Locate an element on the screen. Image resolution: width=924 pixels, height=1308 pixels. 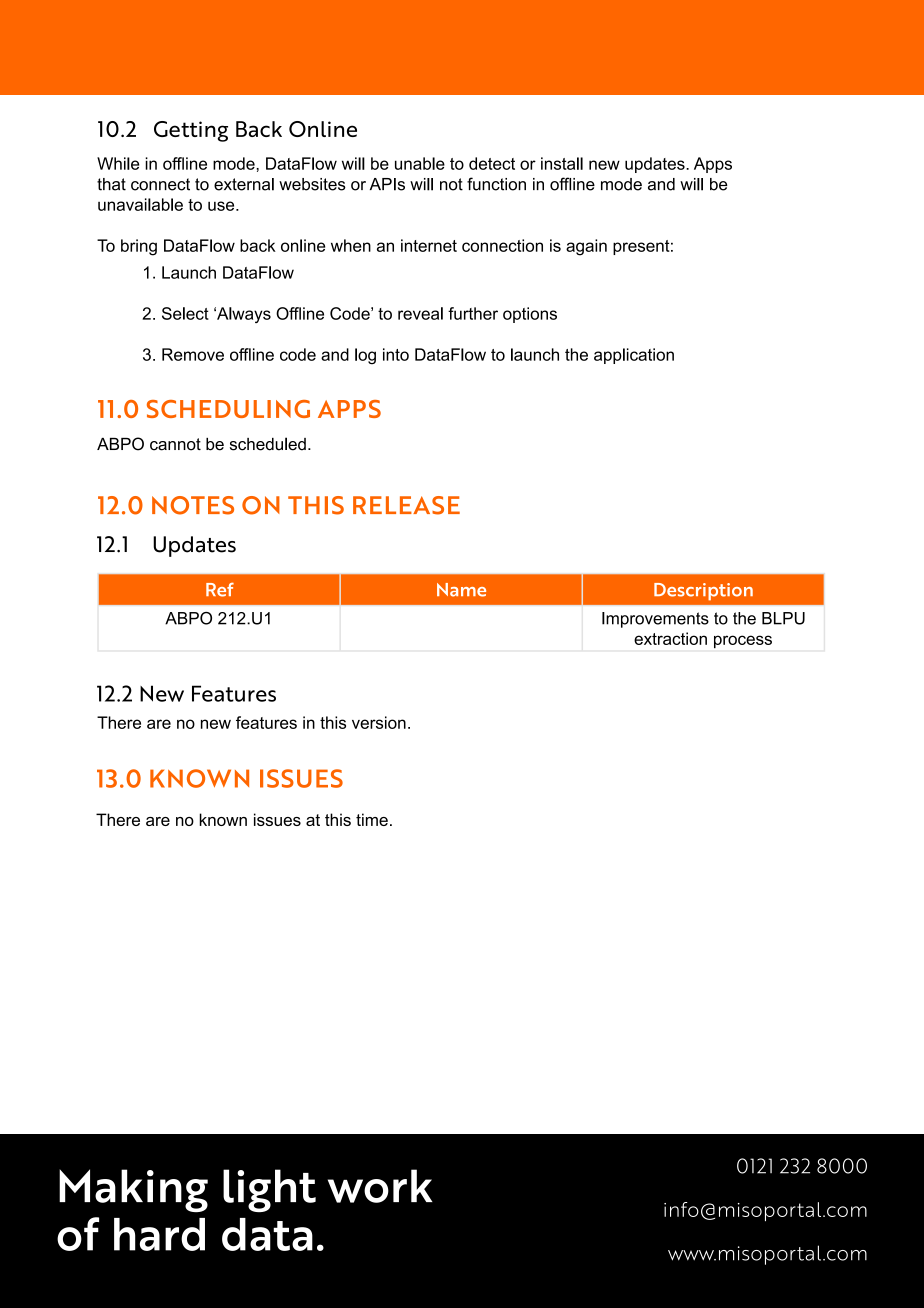
Description is located at coordinates (703, 592).
